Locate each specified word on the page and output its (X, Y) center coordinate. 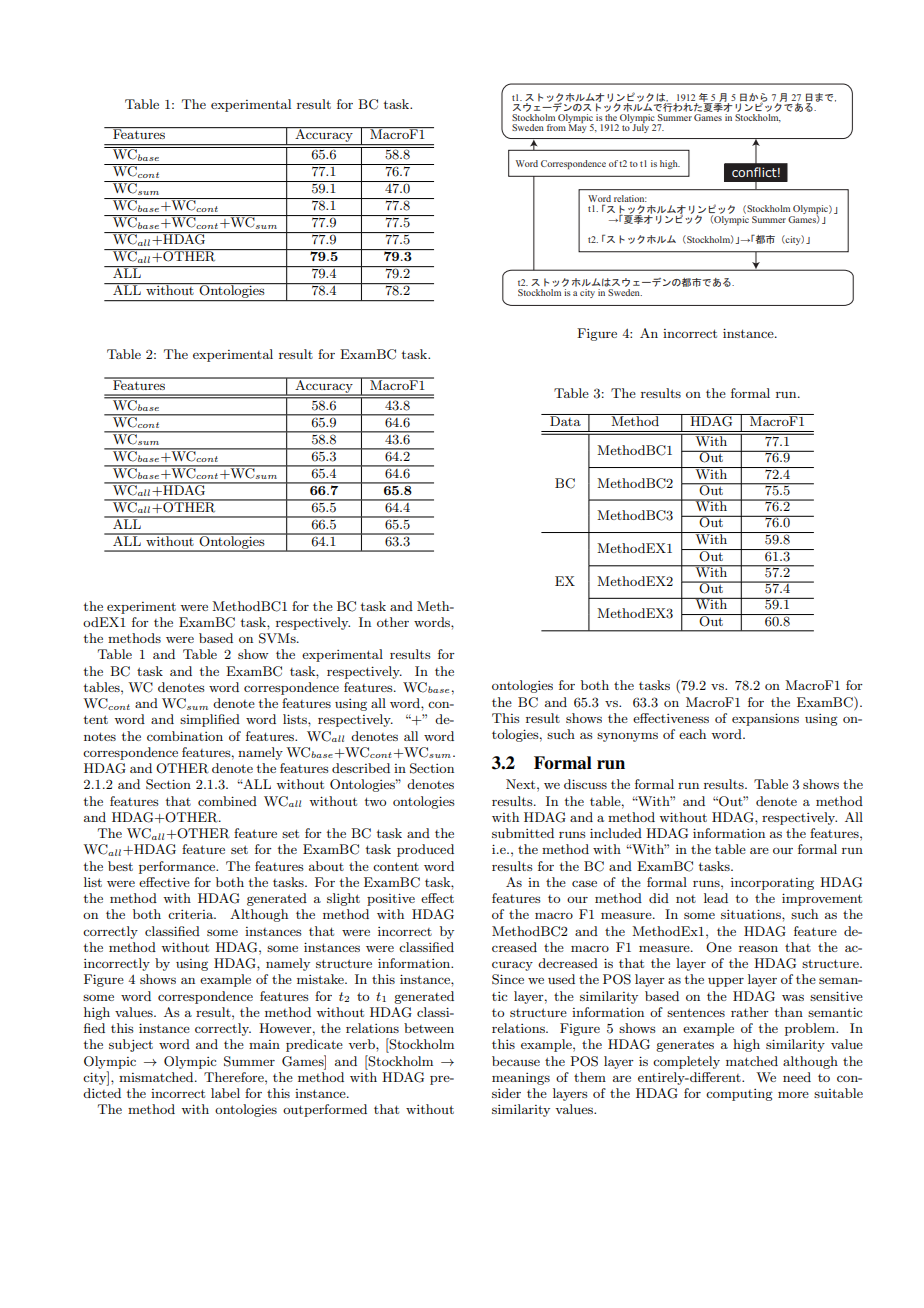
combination (185, 736)
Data (565, 420)
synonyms (627, 737)
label (225, 1093)
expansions (765, 719)
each (692, 734)
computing (739, 1095)
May (577, 127)
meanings (521, 1079)
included (616, 833)
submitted (523, 833)
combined (227, 801)
